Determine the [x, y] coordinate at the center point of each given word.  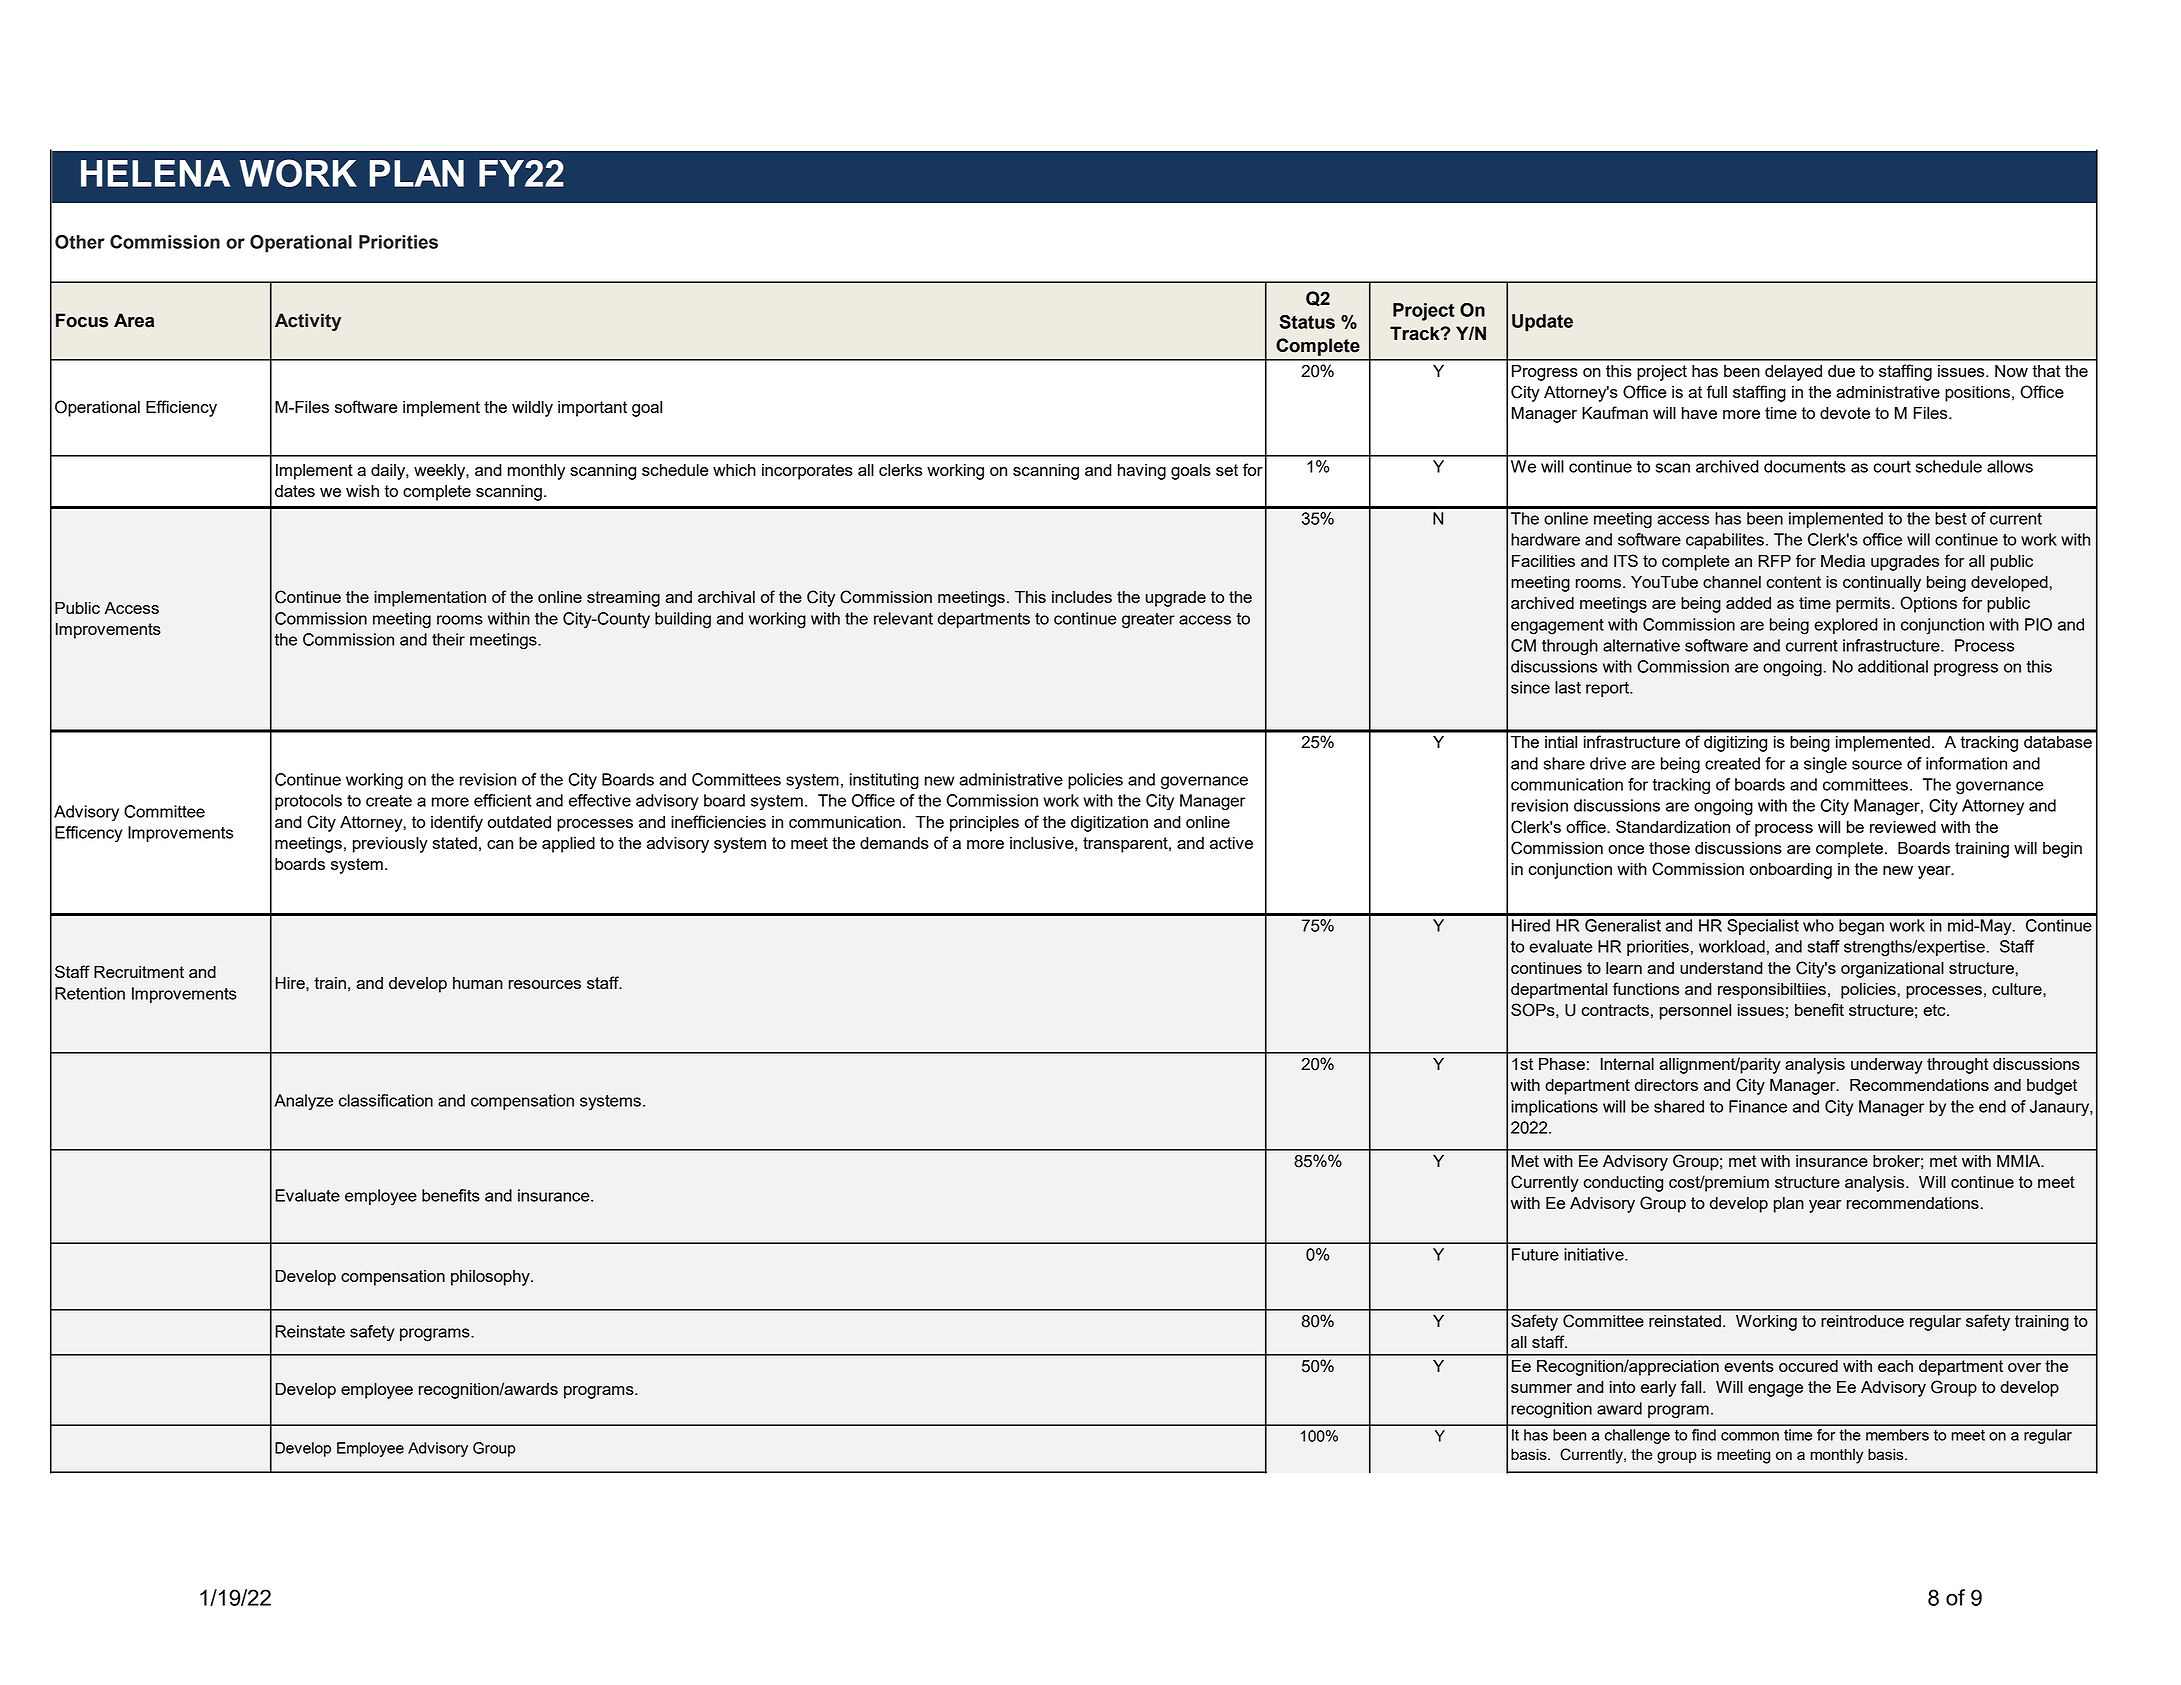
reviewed [1903, 827]
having [1142, 472]
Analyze [303, 1102]
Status [1307, 322]
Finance [1758, 1106]
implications [1554, 1108]
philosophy [491, 1278]
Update [1542, 323]
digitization [1109, 824]
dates [295, 491]
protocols [308, 802]
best [1951, 518]
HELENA [155, 173]
